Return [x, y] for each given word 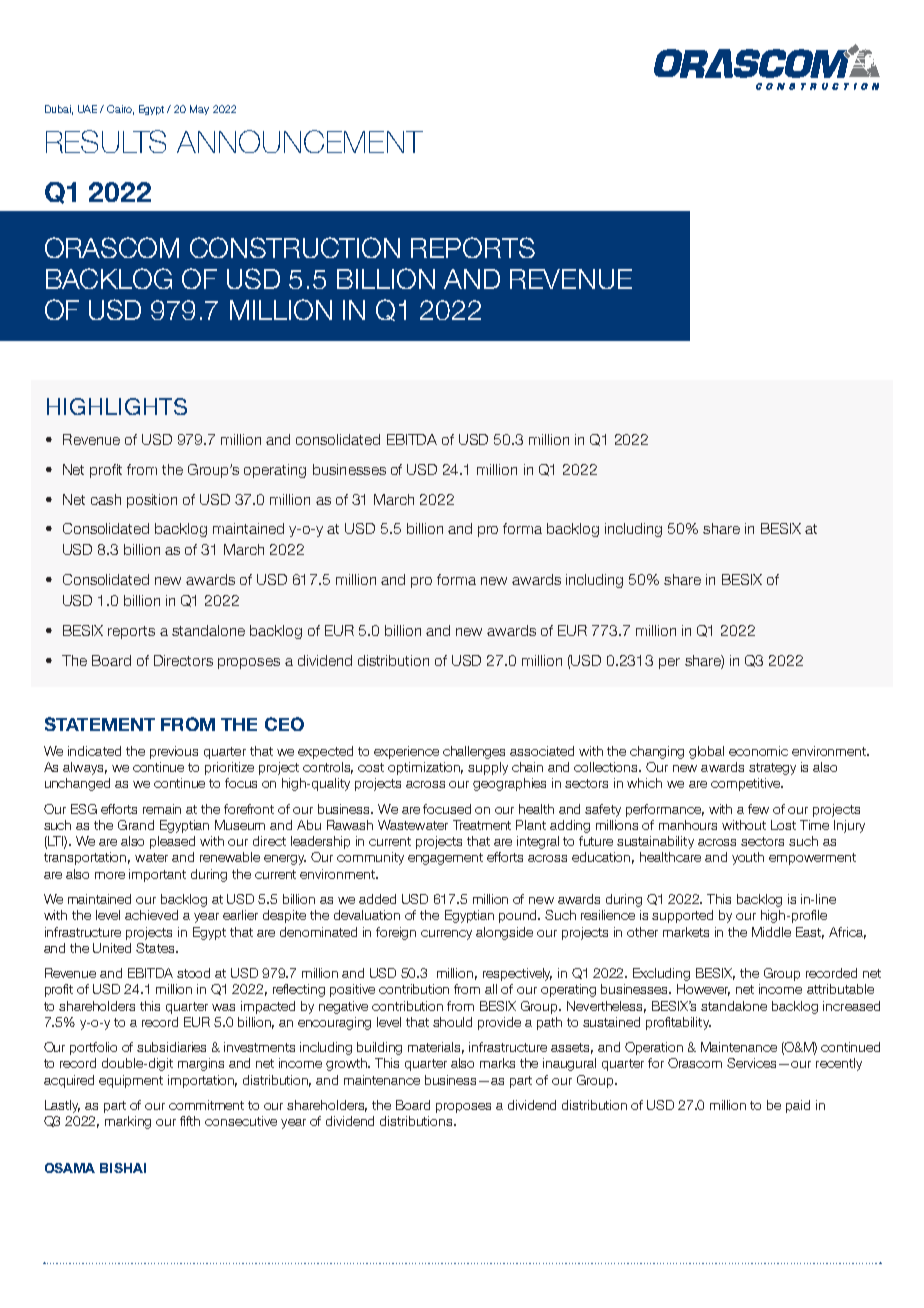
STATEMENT [100, 724]
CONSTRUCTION [295, 247]
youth [748, 858]
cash [106, 499]
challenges [474, 752]
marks [497, 1063]
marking [128, 1122]
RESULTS [106, 141]
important [157, 875]
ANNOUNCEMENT [300, 141]
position [152, 501]
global [706, 752]
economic [758, 751]
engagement [445, 859]
